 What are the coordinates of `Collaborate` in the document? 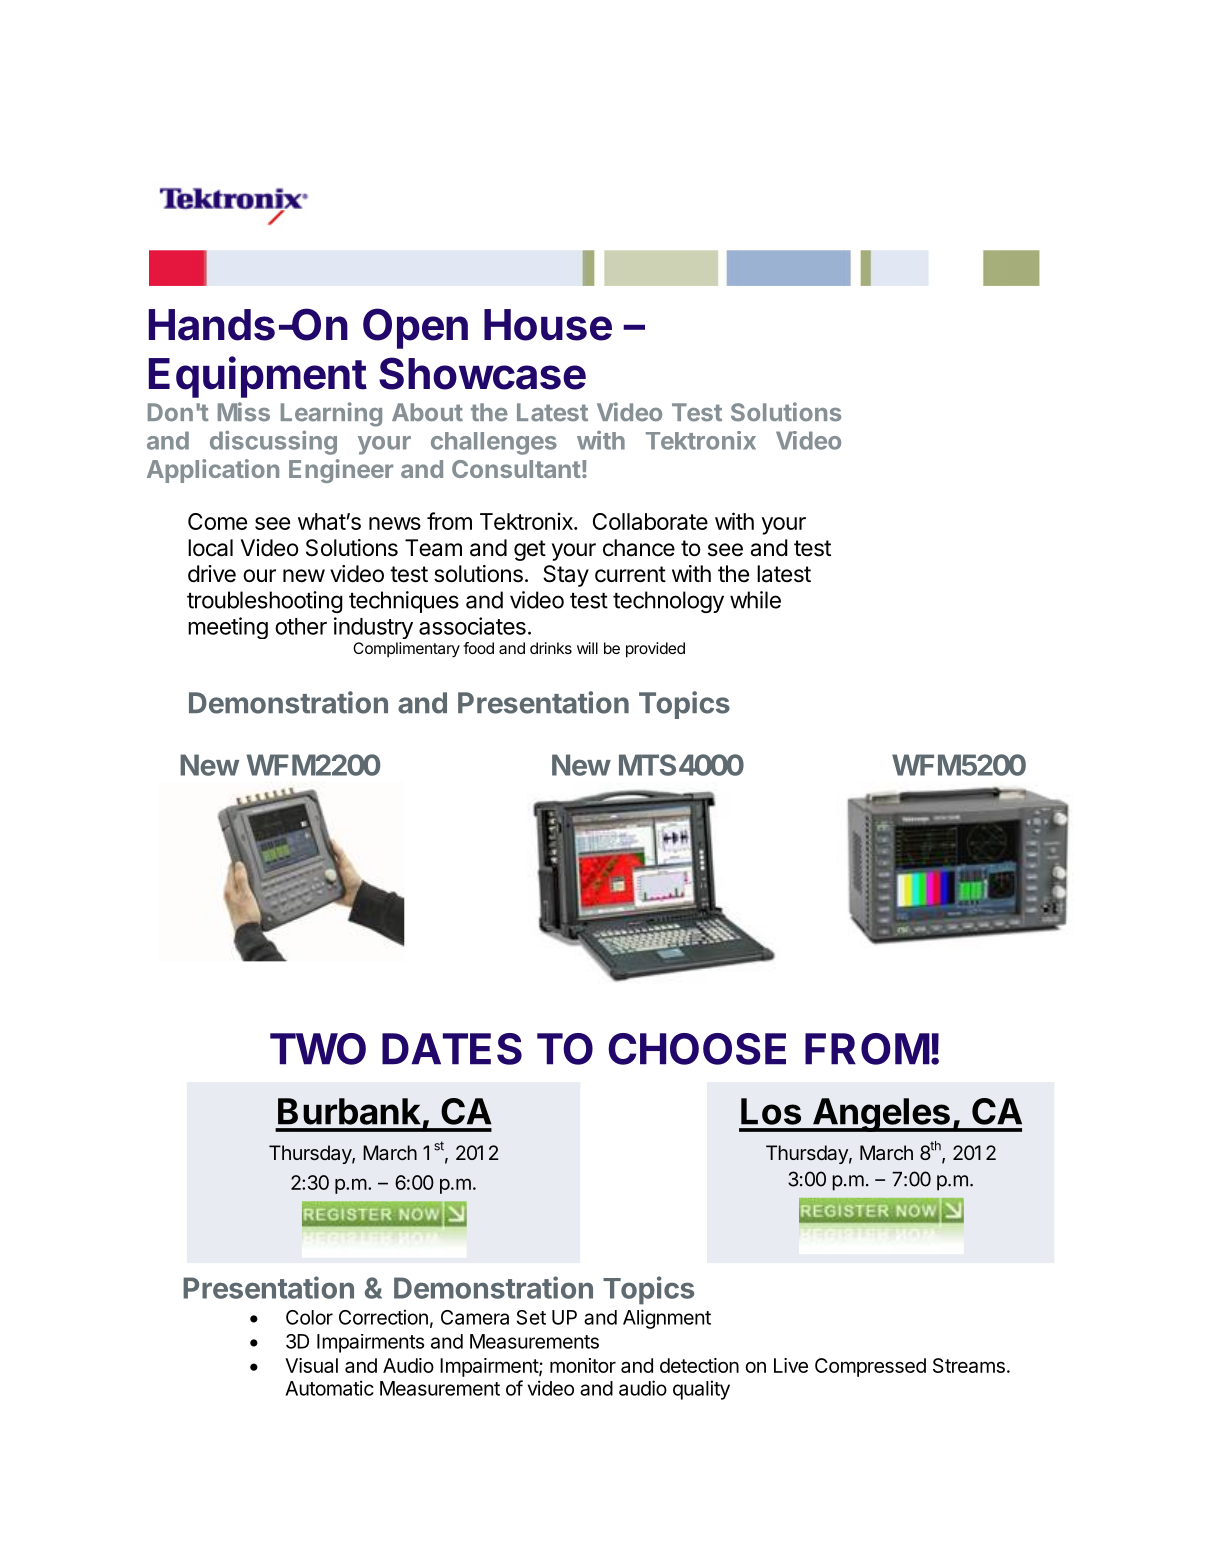 It's located at (650, 521).
